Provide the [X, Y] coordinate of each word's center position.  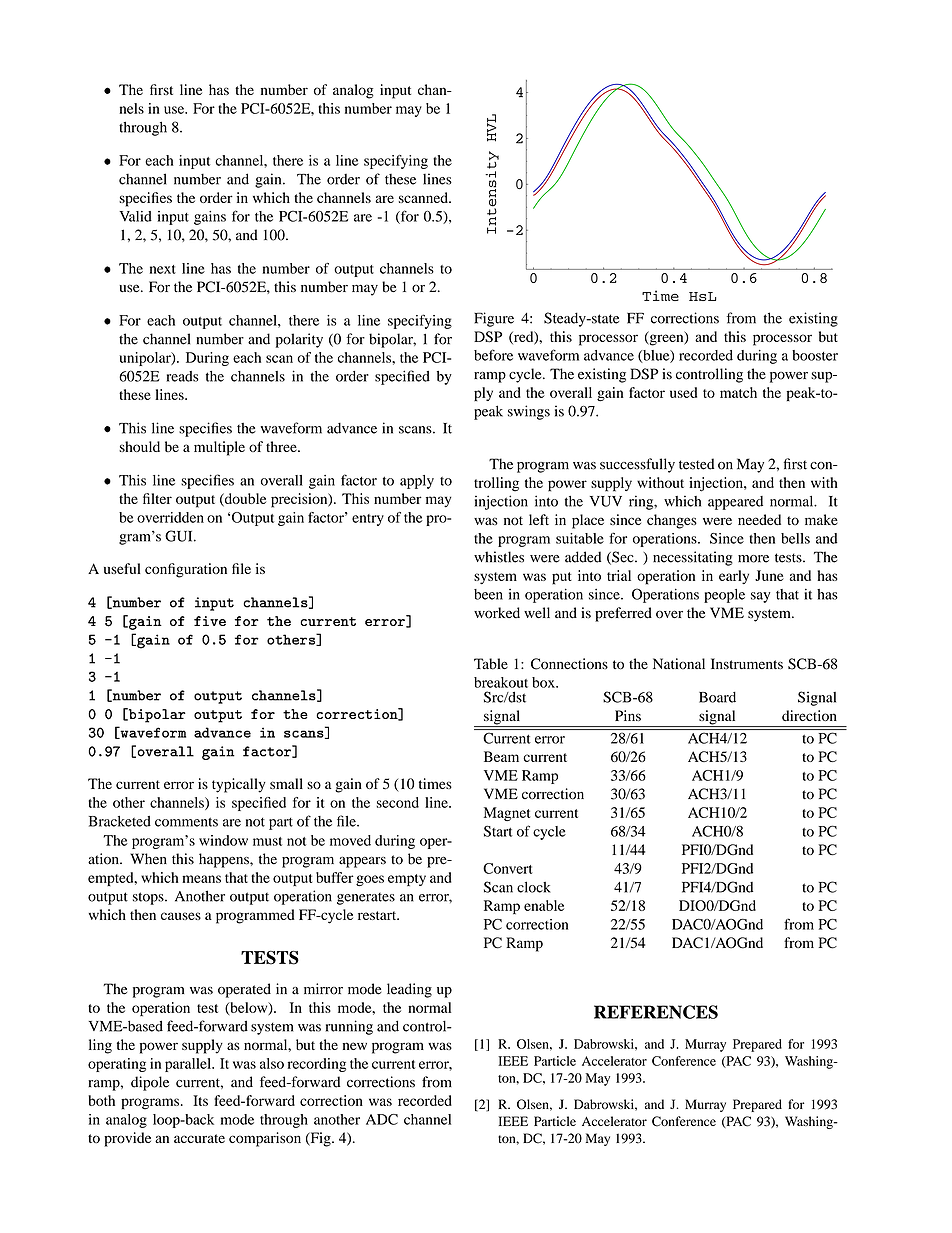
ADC [382, 1119]
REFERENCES [656, 1012]
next [163, 269]
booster [815, 355]
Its [200, 1100]
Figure [494, 319]
